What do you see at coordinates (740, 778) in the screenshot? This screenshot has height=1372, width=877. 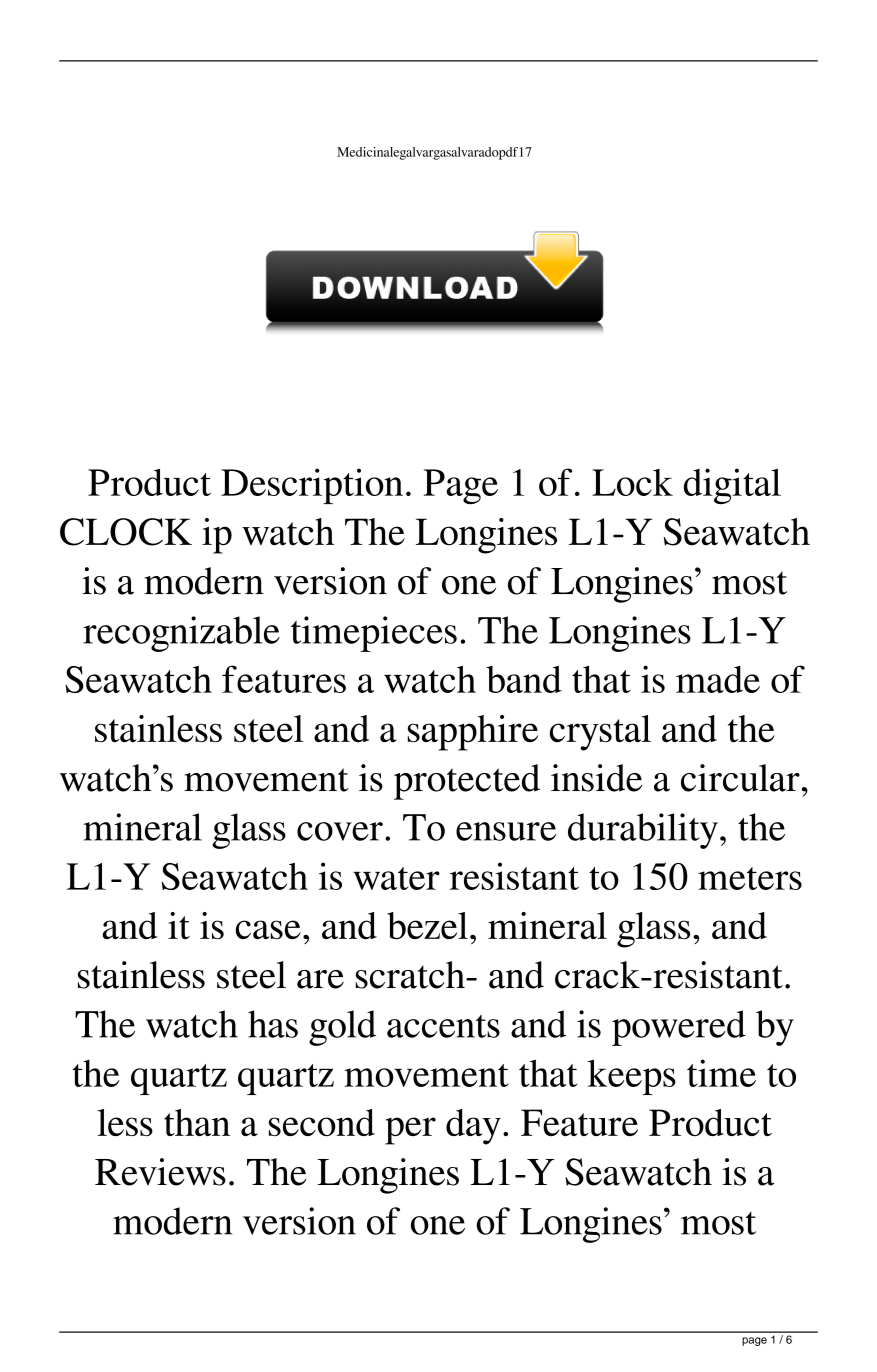 I see `circular` at bounding box center [740, 778].
